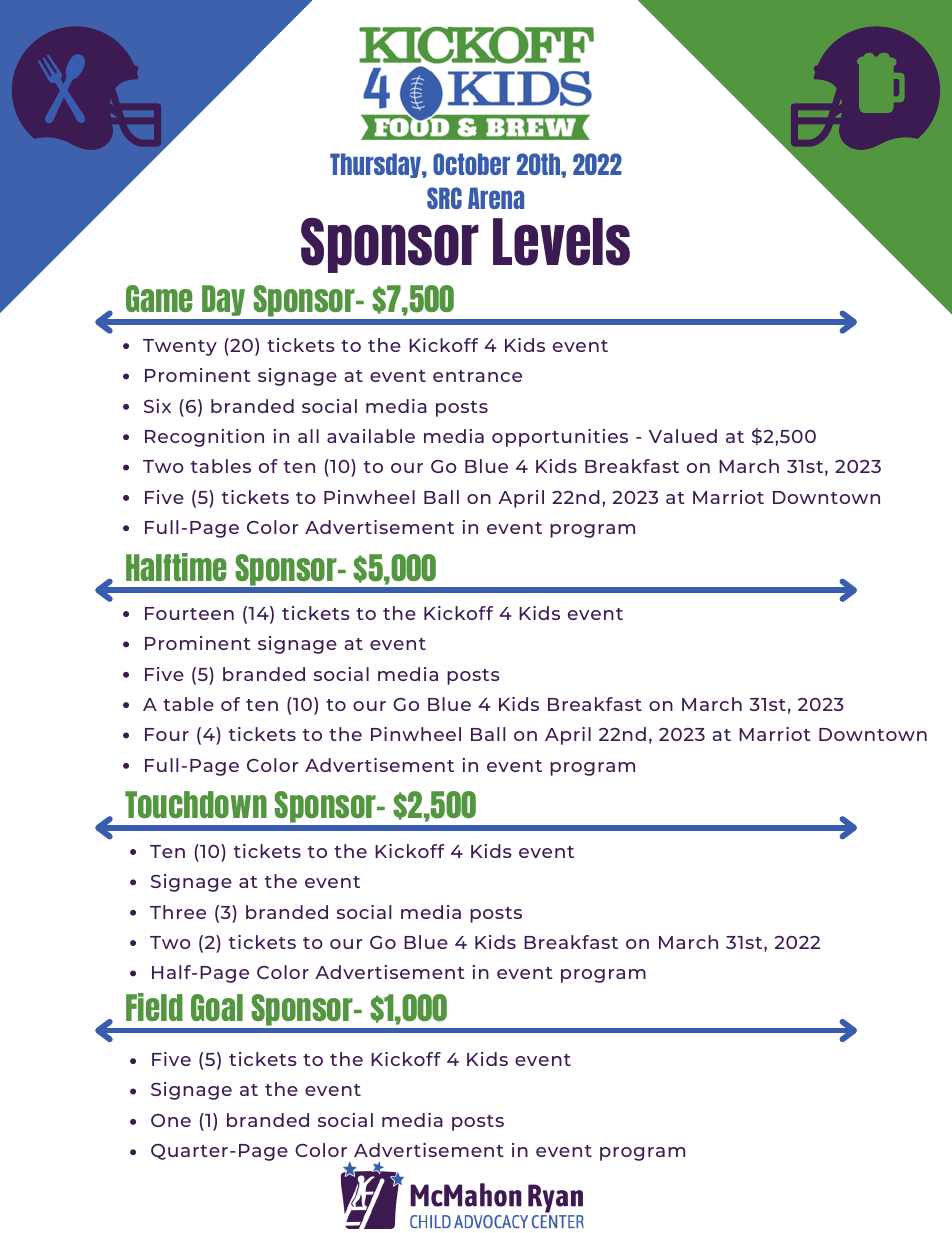 The width and height of the page is (952, 1233). Describe the element at coordinates (561, 242) in the page. I see `Levels` at that location.
